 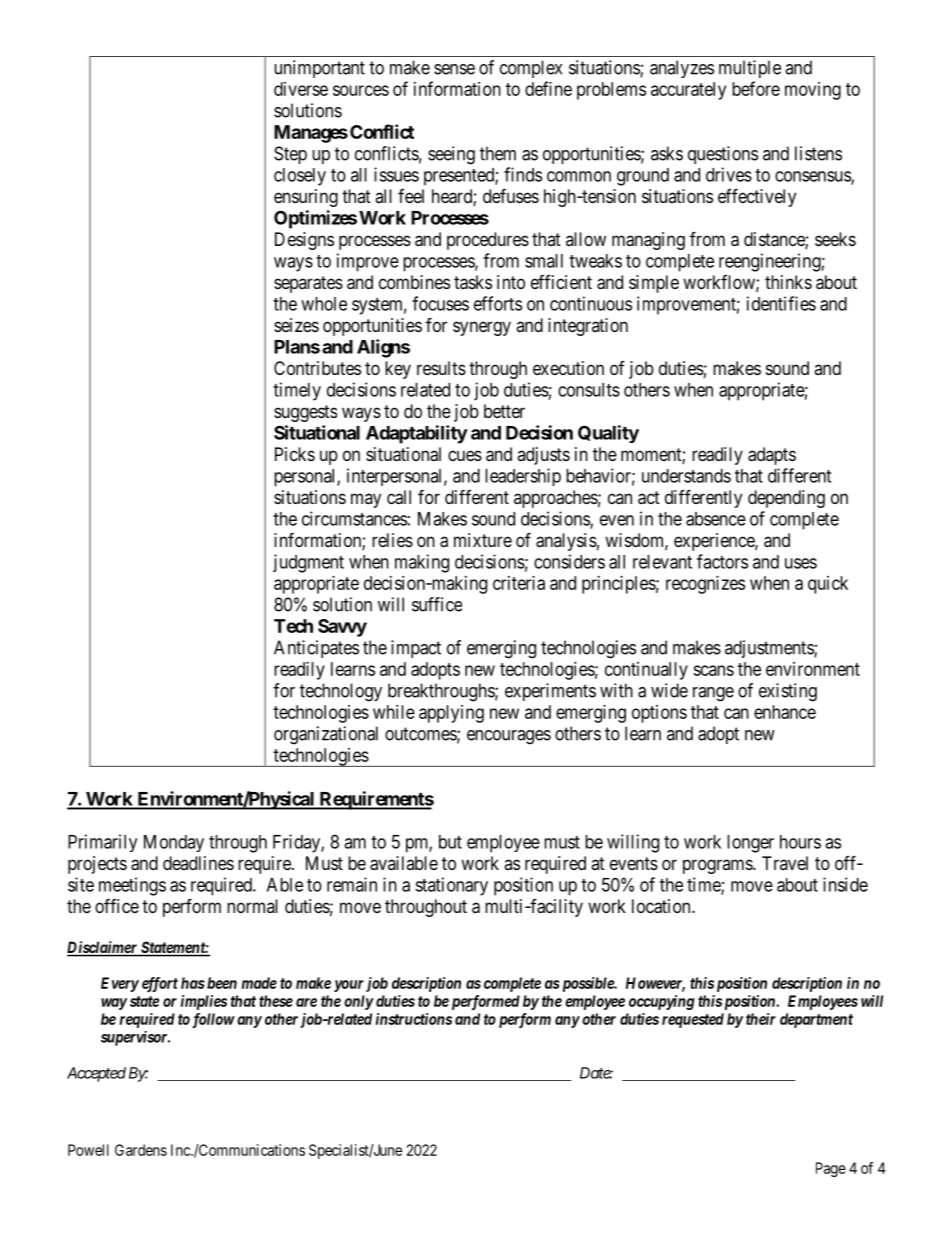 I want to click on identifies, so click(x=781, y=303).
